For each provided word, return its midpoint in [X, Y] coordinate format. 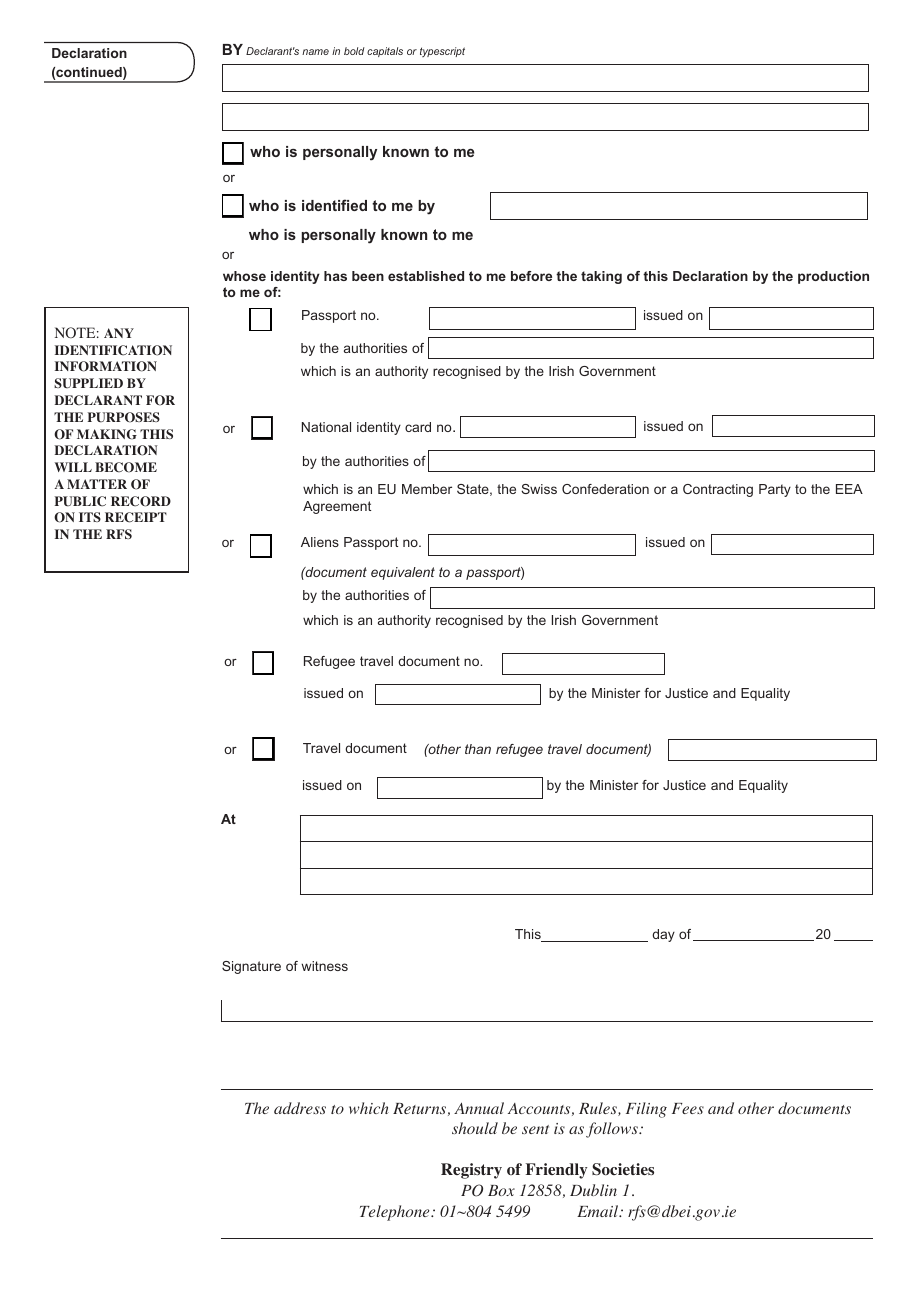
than [478, 749]
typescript [442, 52]
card [418, 427]
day [663, 935]
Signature [251, 967]
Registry [471, 1171]
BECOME [126, 467]
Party [775, 490]
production [833, 277]
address [300, 1108]
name [315, 52]
